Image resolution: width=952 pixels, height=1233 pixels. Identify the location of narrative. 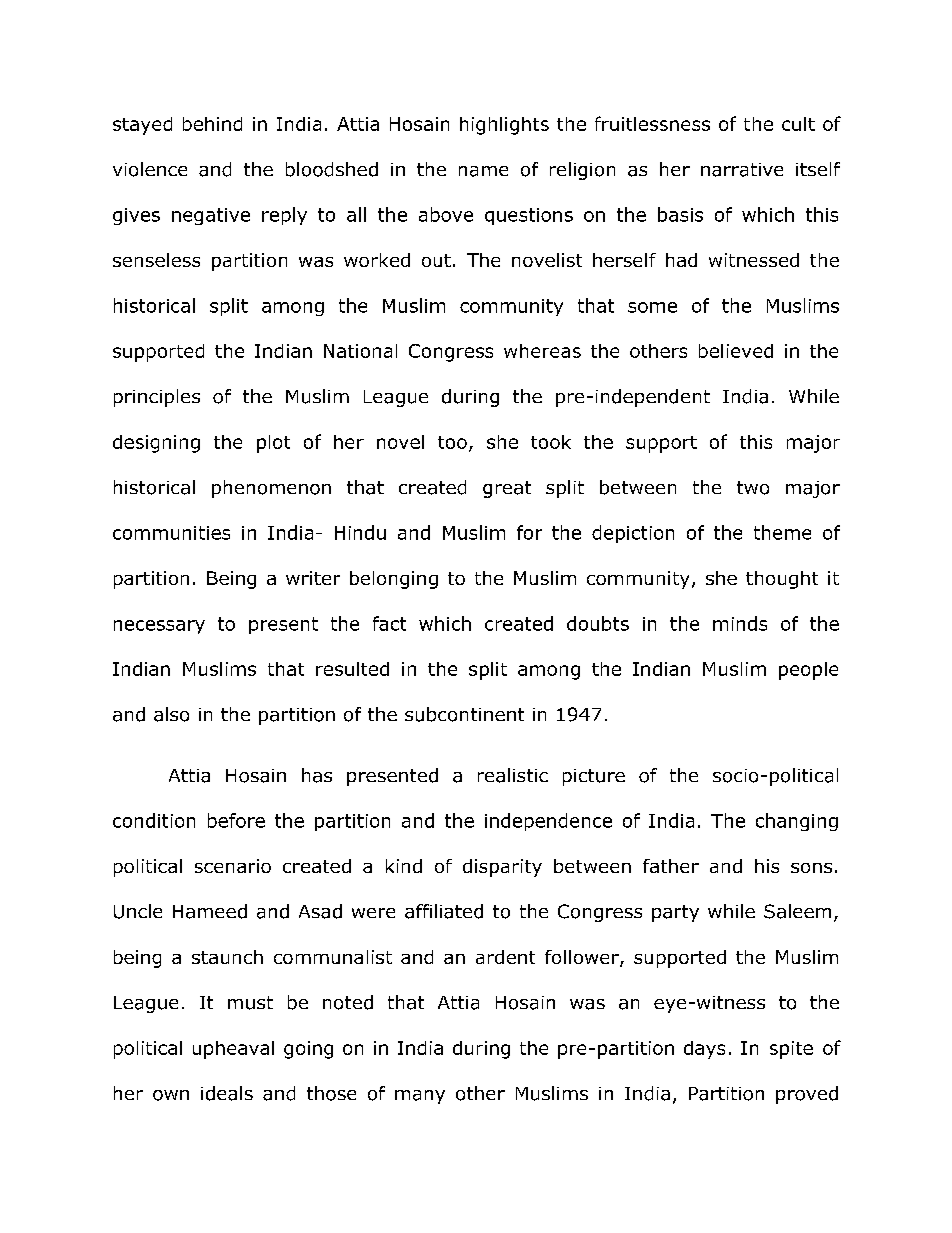
(742, 170).
